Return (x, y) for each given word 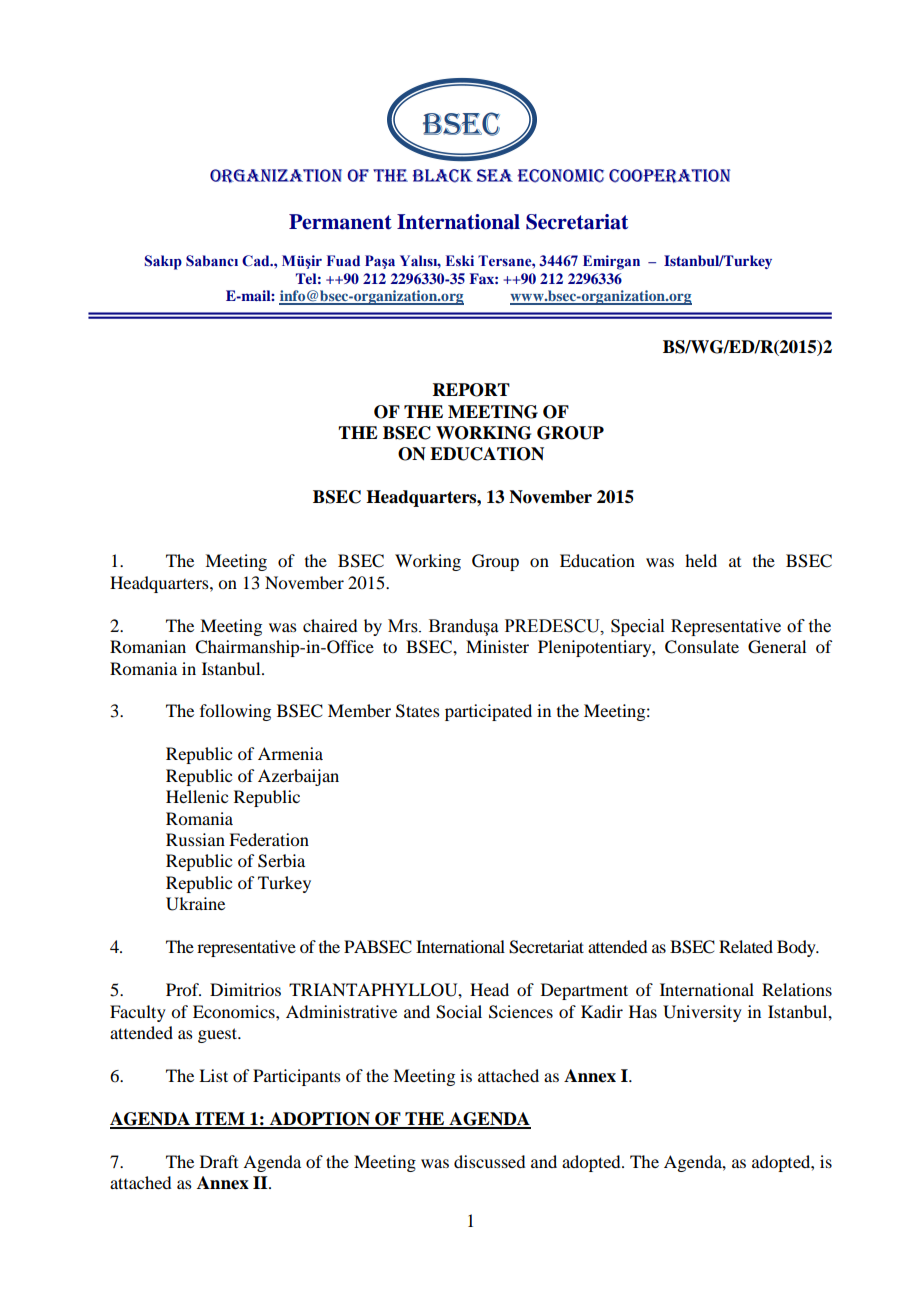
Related (746, 946)
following (235, 712)
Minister (497, 646)
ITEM (220, 1120)
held (701, 560)
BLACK (443, 176)
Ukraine (195, 904)
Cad (257, 261)
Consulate (702, 647)
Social (459, 1012)
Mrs (404, 626)
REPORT (471, 390)
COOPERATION (669, 176)
